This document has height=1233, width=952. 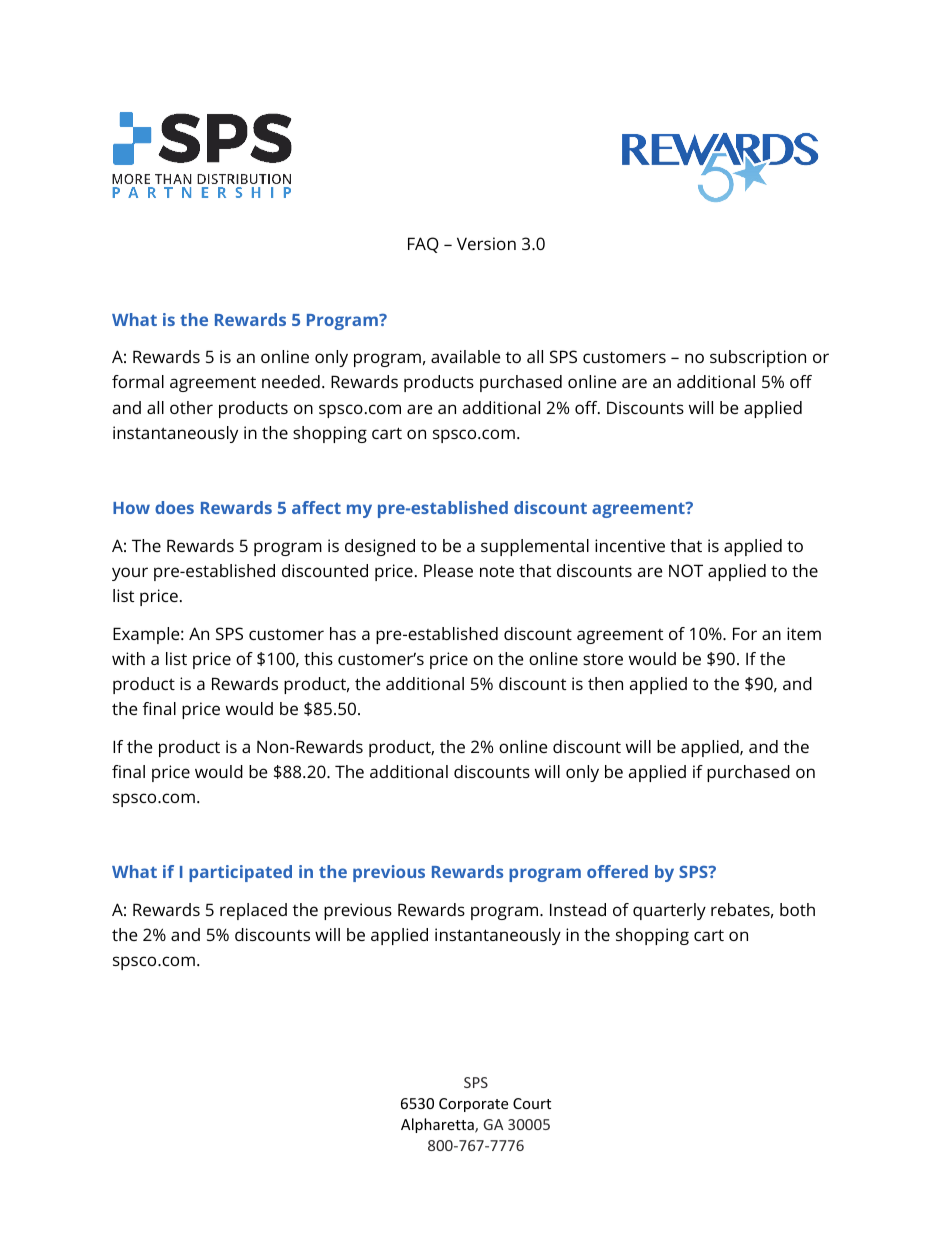 I want to click on Alpharetta, so click(x=438, y=1125).
